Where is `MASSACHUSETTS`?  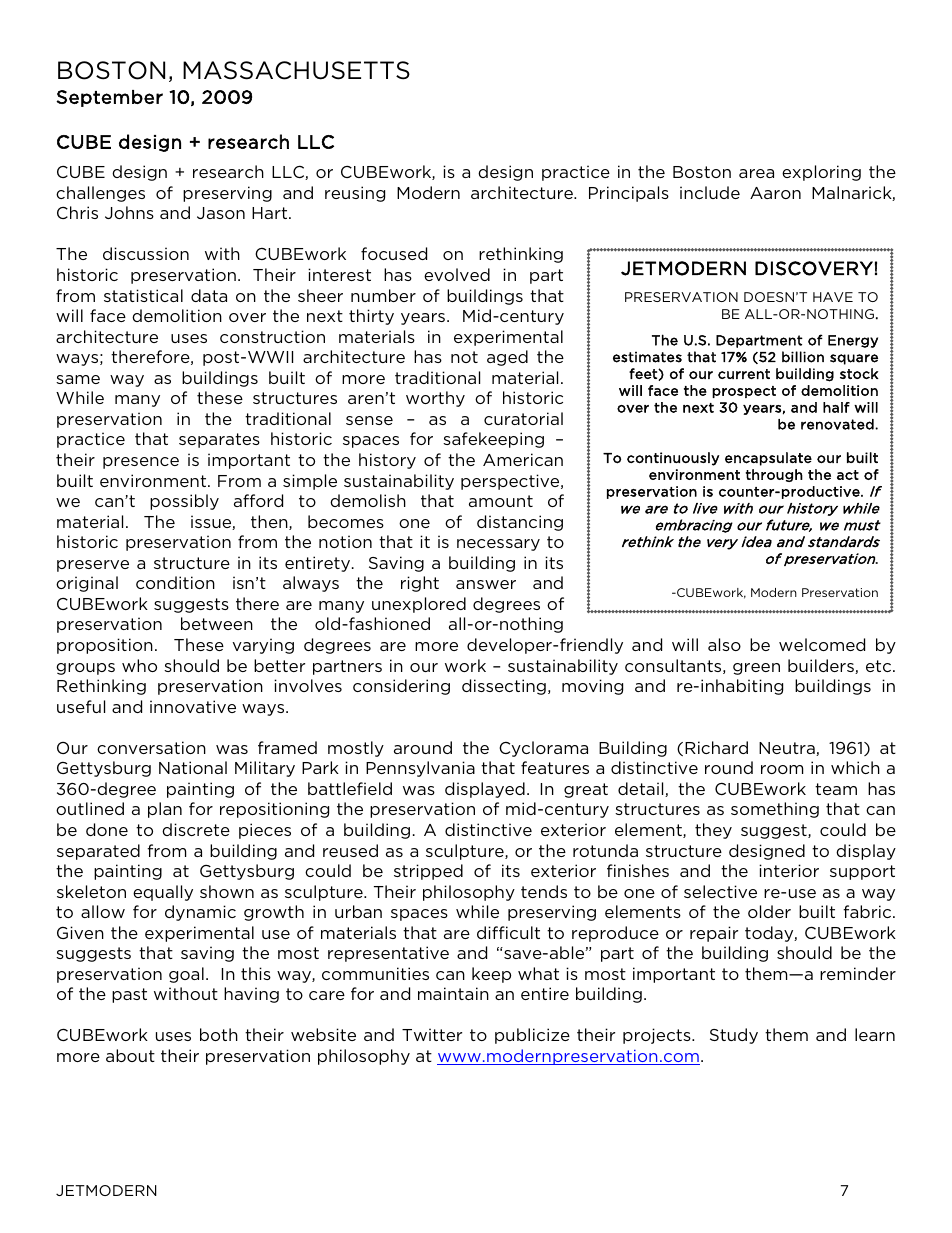 MASSACHUSETTS is located at coordinates (296, 70).
